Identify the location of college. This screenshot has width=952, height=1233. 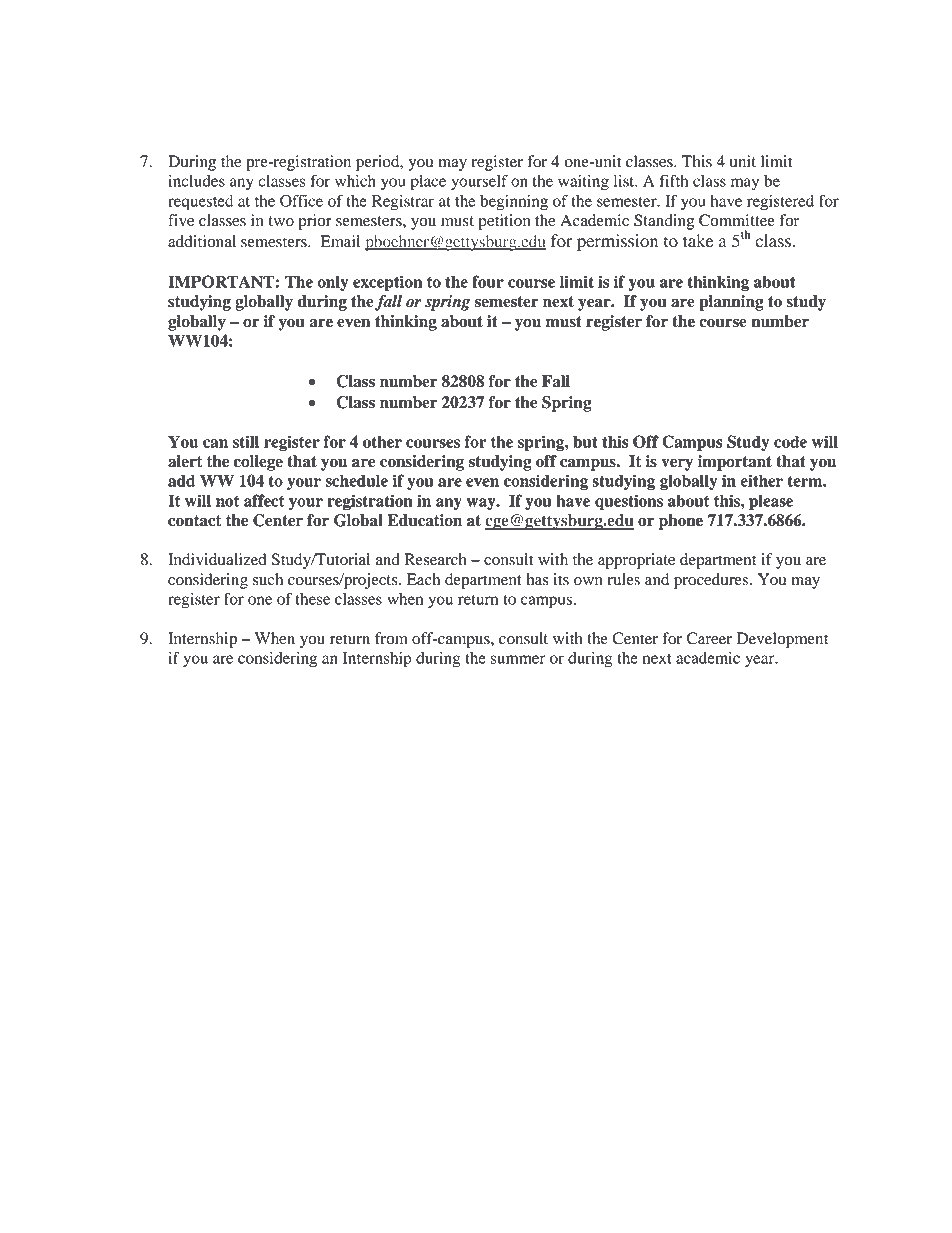
(258, 463).
